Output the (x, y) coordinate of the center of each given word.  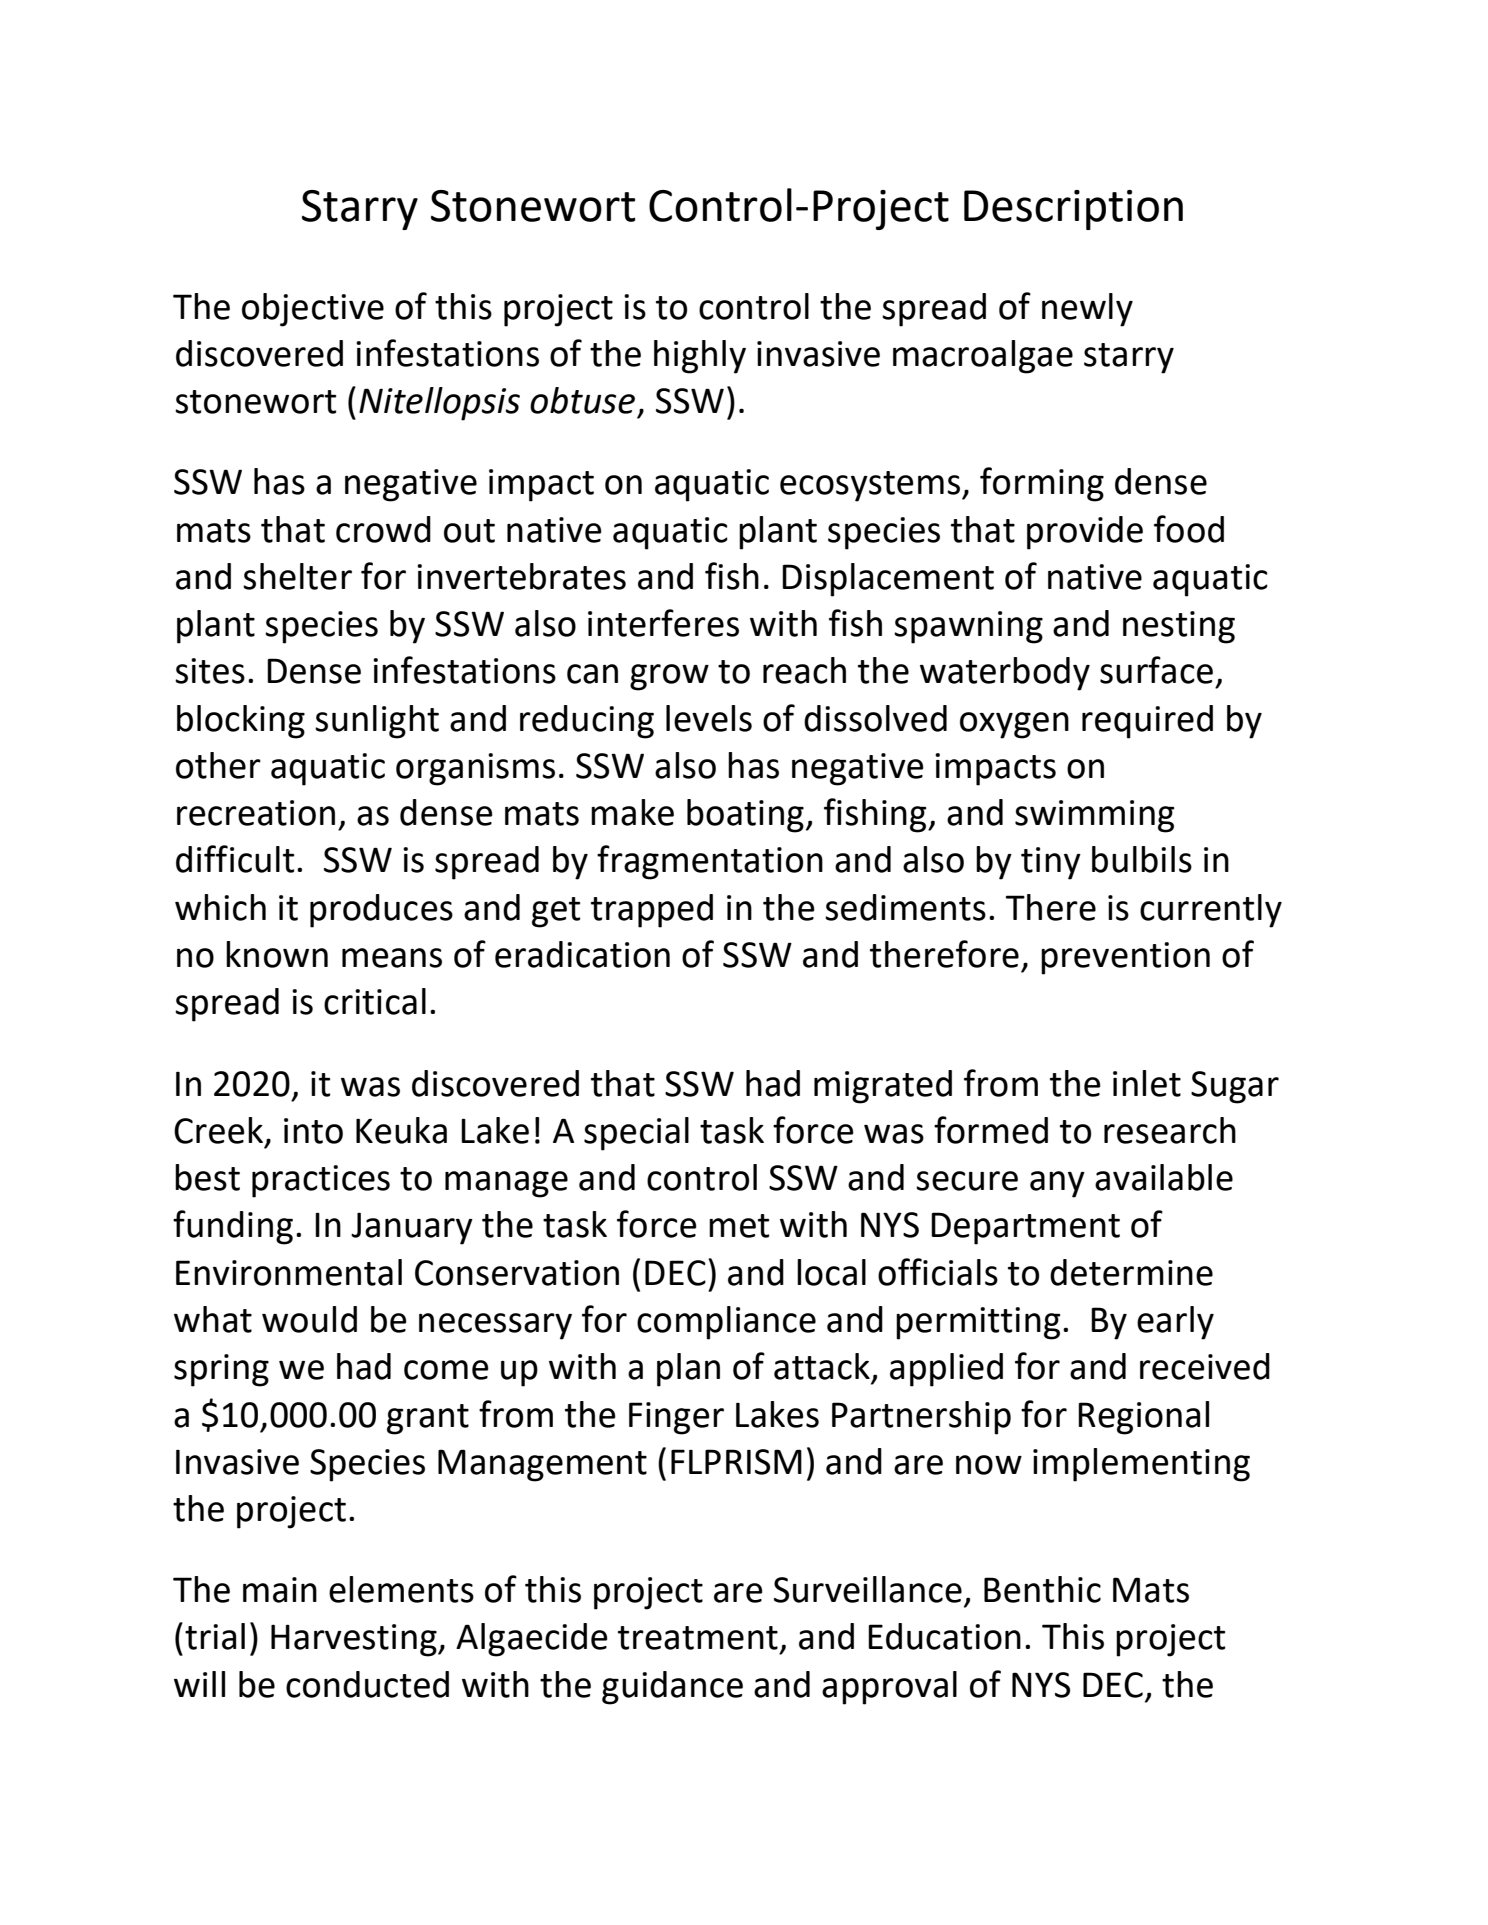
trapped (652, 911)
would (309, 1319)
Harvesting (355, 1640)
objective (313, 310)
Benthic (1042, 1589)
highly (700, 357)
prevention (1125, 958)
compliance (726, 1323)
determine (1131, 1272)
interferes (663, 623)
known (277, 954)
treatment (698, 1638)
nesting (1179, 627)
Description (1073, 210)
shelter (297, 576)
